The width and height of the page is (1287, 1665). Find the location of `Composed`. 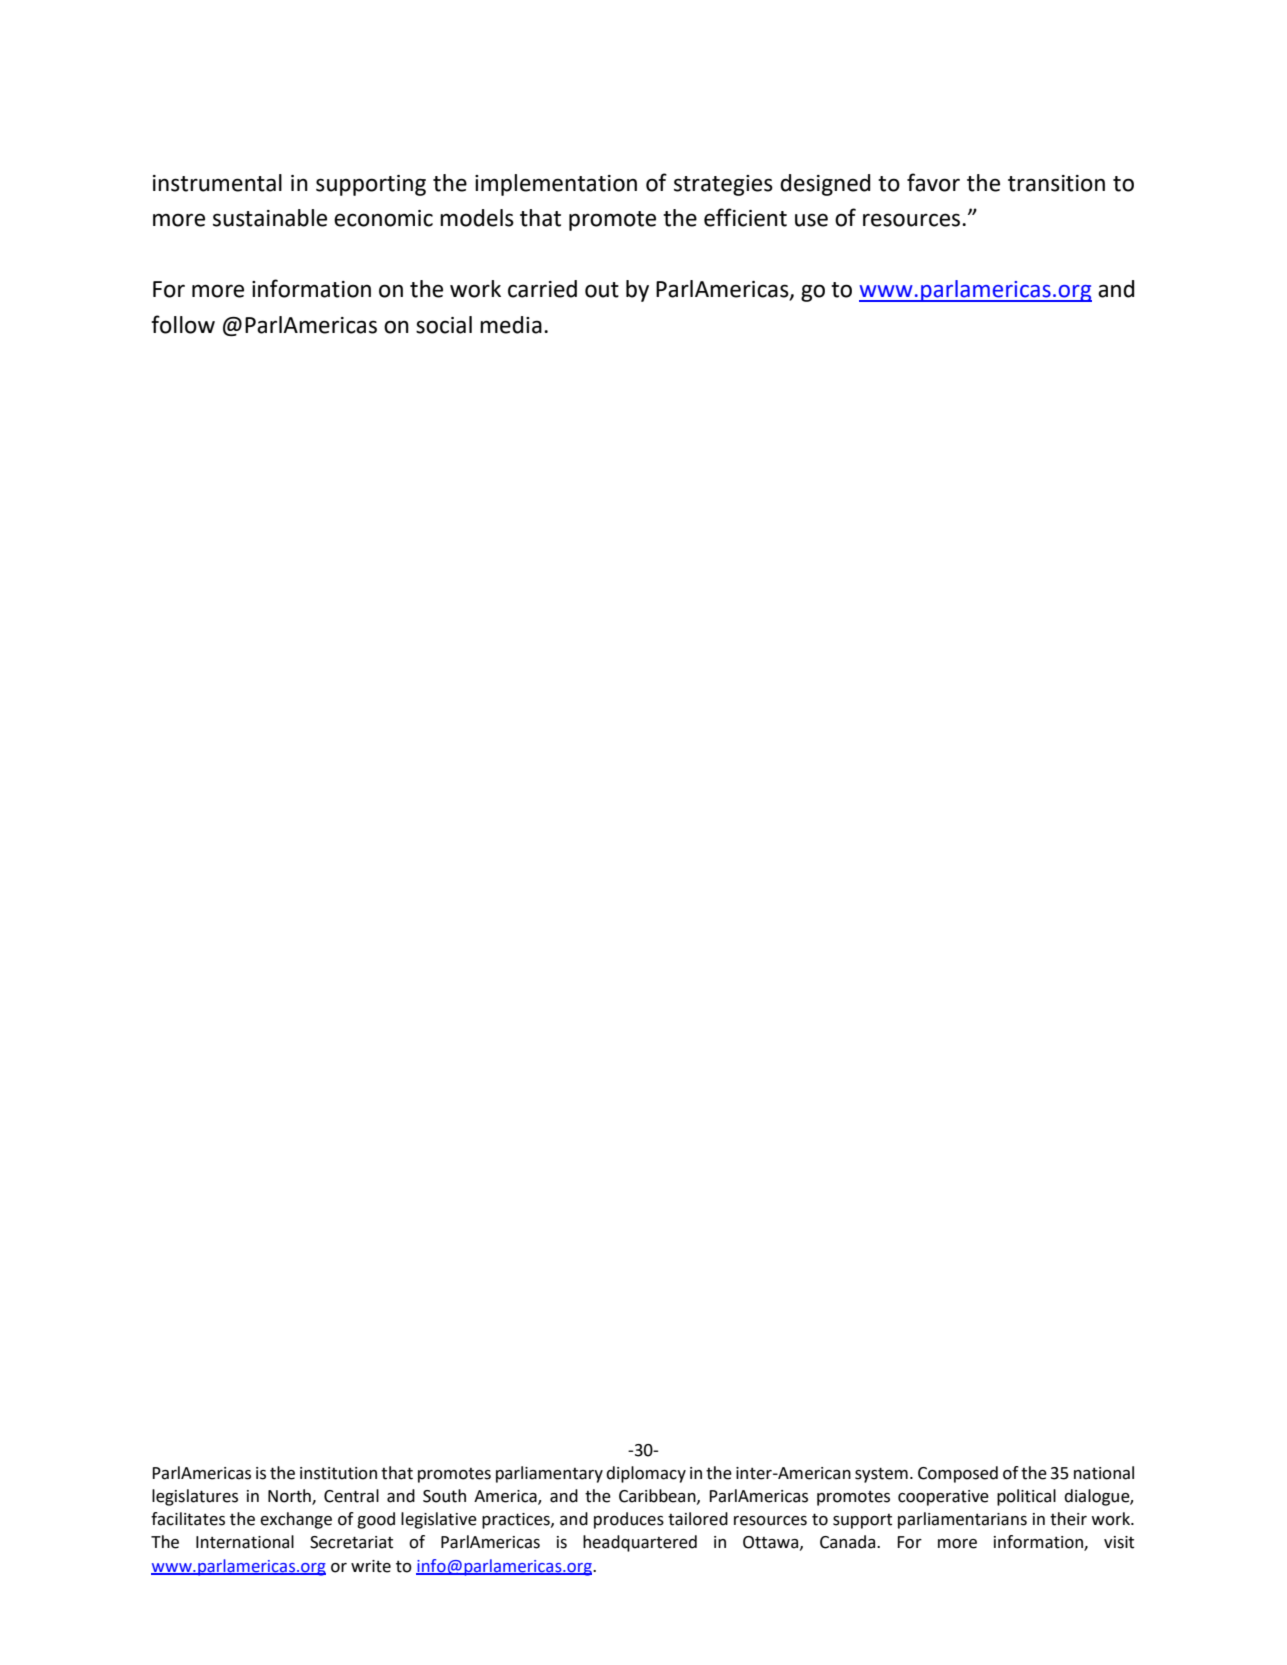

Composed is located at coordinates (958, 1474).
